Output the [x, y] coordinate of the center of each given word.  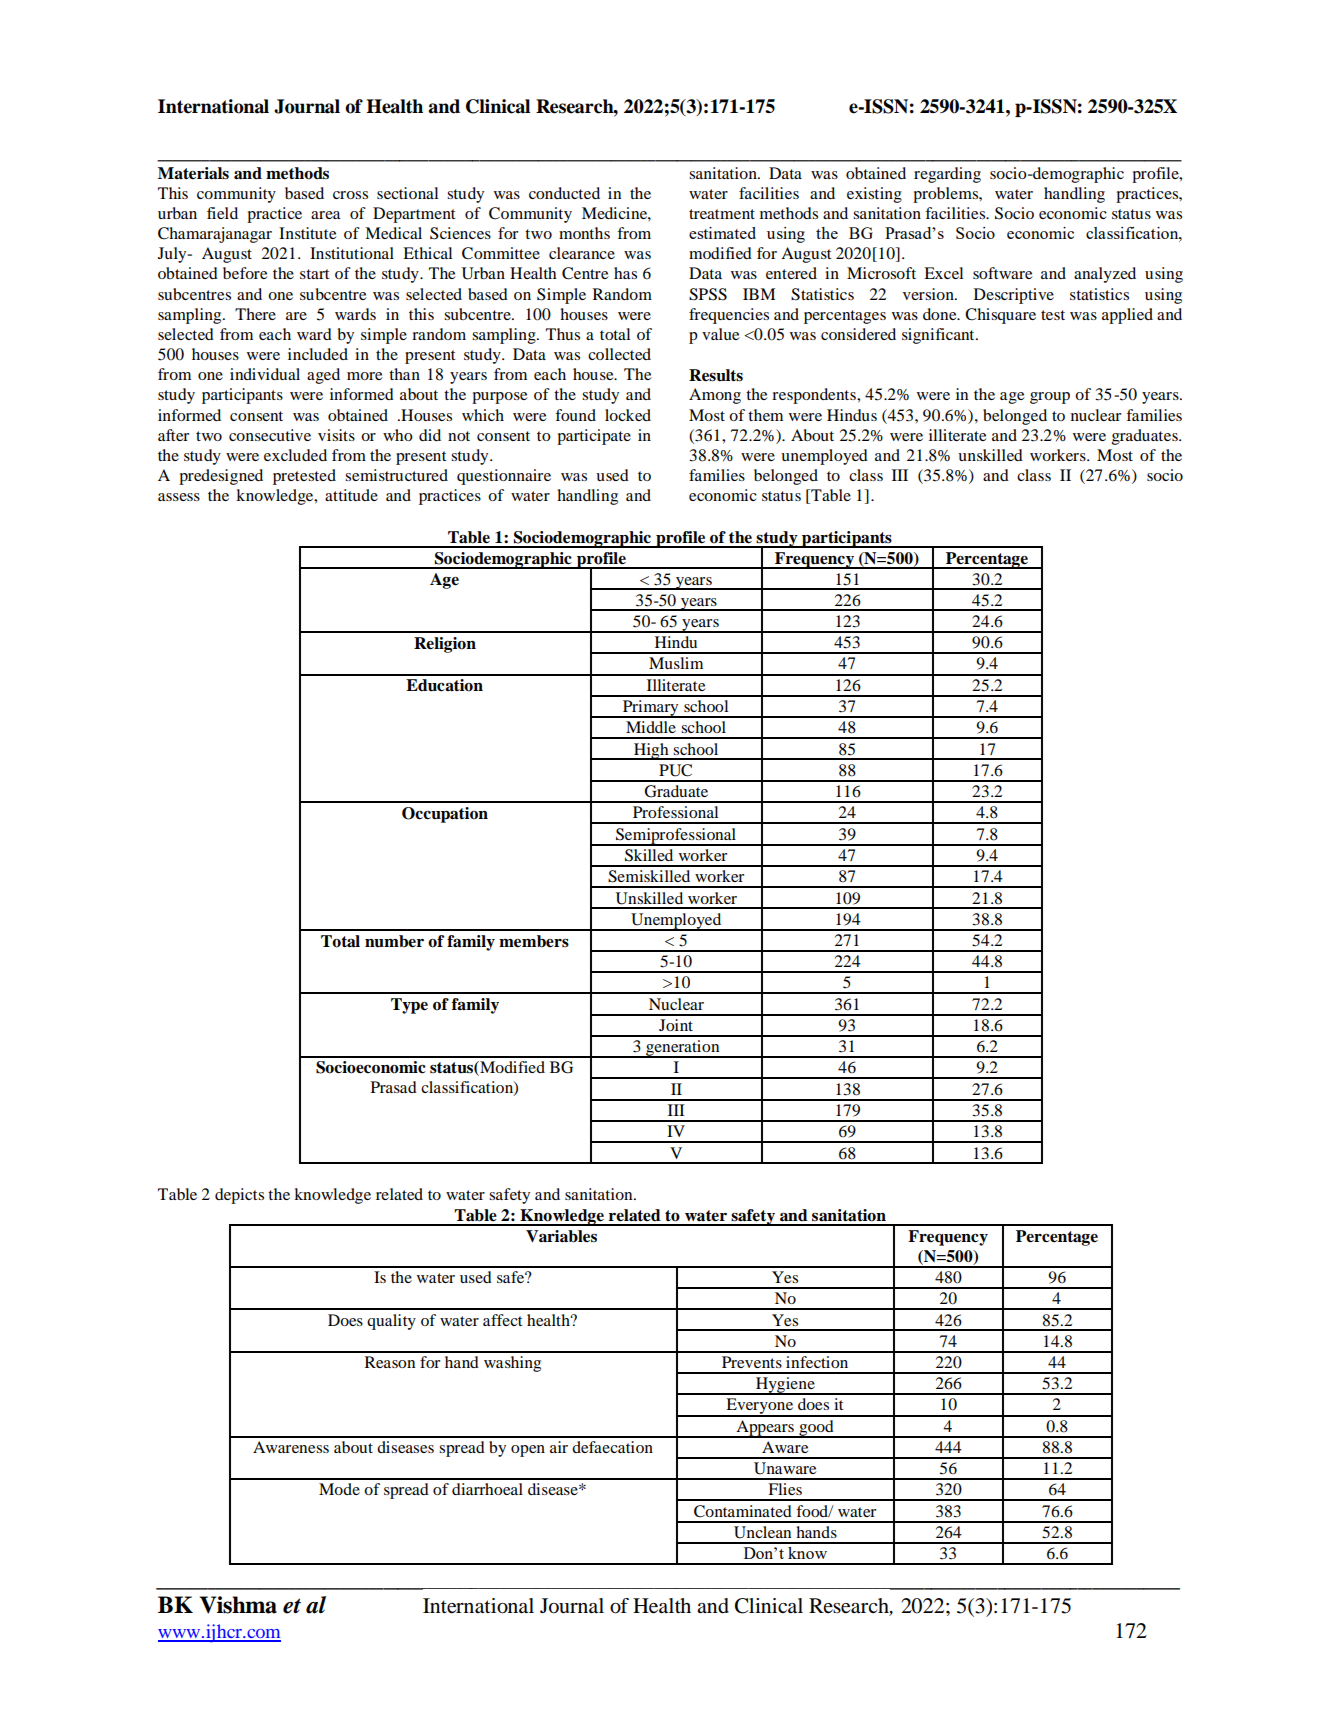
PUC [675, 770]
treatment [722, 214]
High [651, 751]
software [1003, 273]
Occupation [445, 815]
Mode [339, 1489]
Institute [308, 233]
